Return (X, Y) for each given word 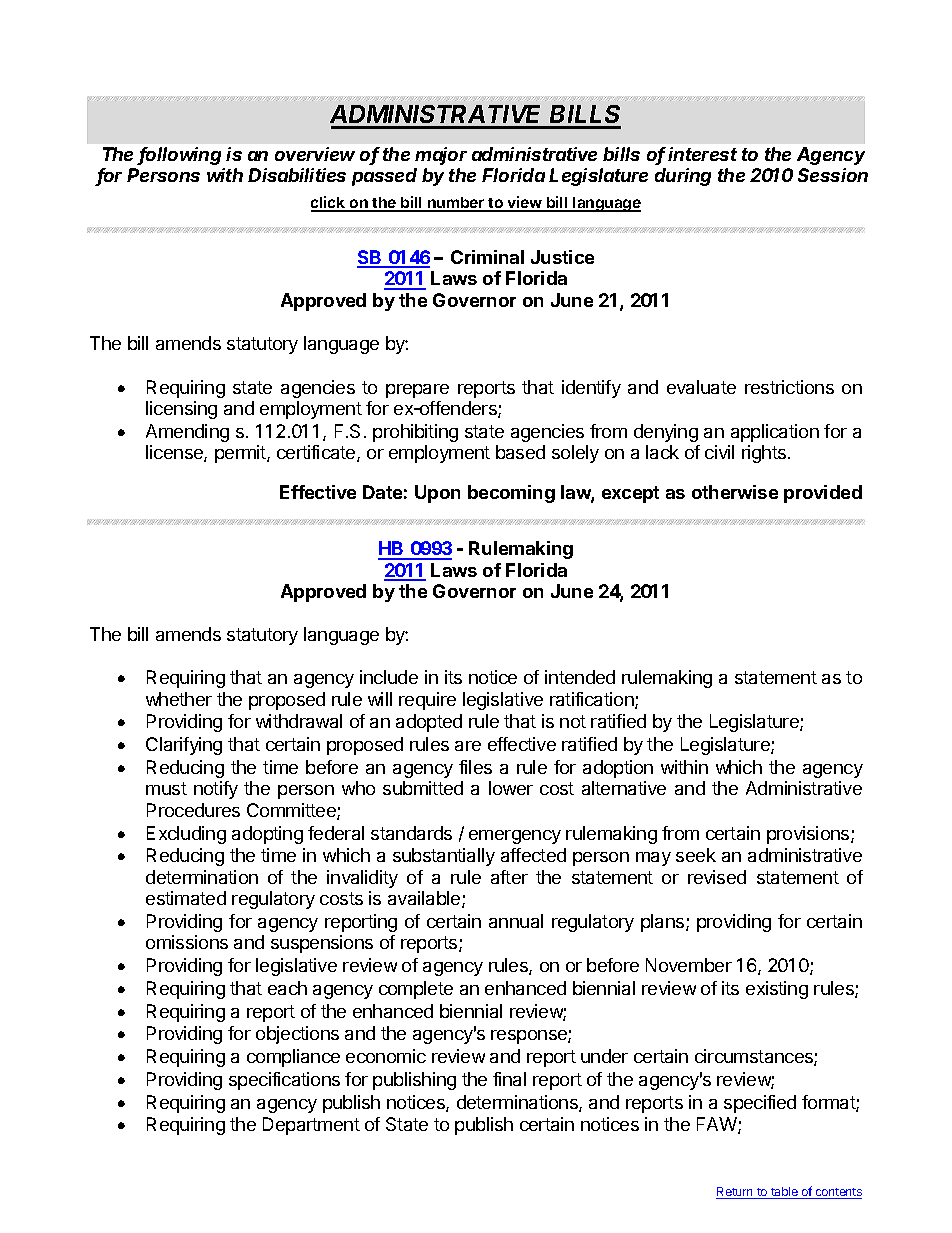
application (775, 433)
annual (516, 921)
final (509, 1079)
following (180, 156)
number (456, 204)
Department (311, 1126)
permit (241, 454)
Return (735, 1193)
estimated (186, 898)
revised (717, 877)
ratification (593, 700)
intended (580, 677)
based (520, 452)
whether (179, 699)
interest (702, 154)
